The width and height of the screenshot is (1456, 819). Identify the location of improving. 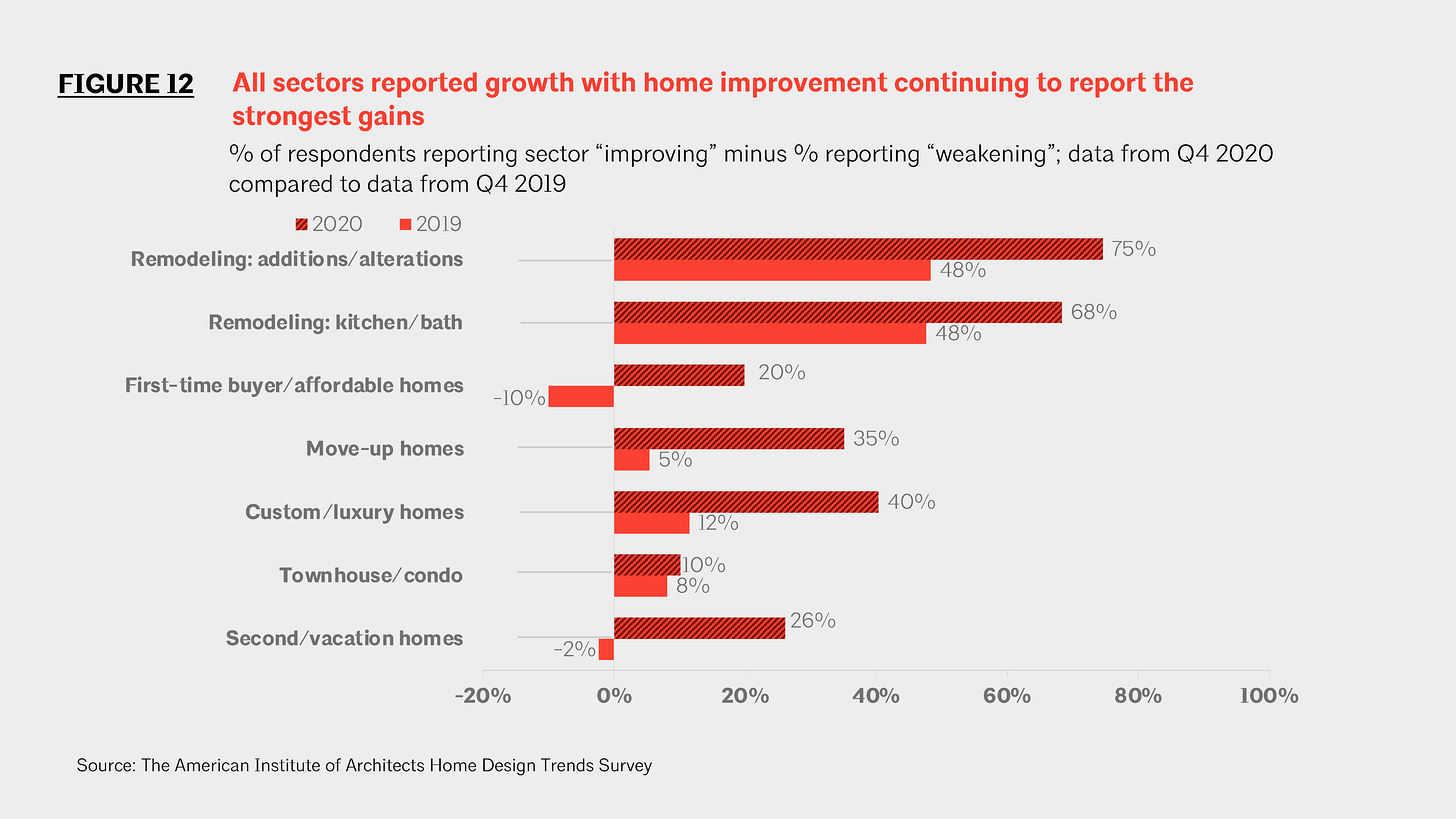
(656, 156).
